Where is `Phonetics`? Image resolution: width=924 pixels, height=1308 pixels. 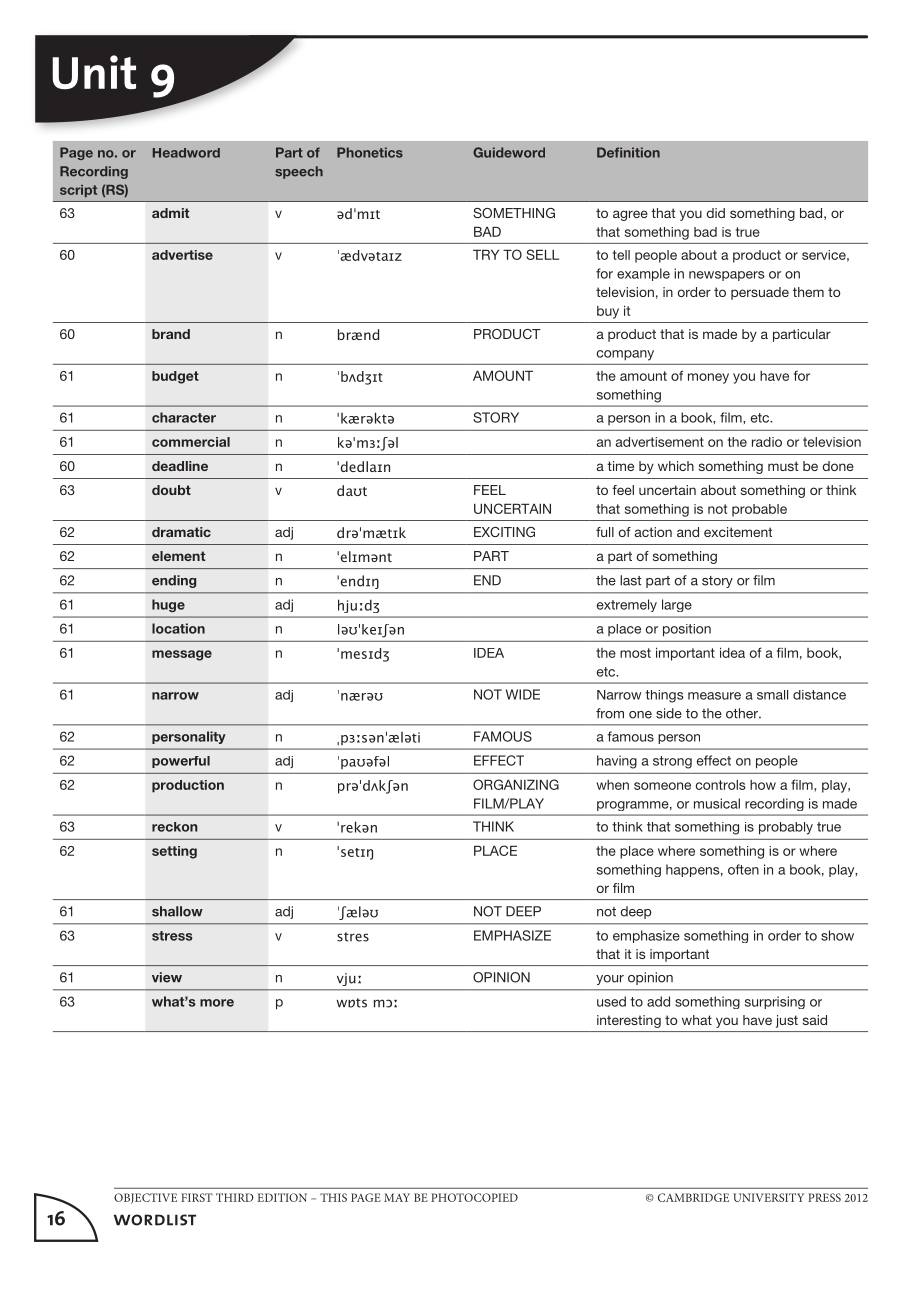
Phonetics is located at coordinates (370, 152).
